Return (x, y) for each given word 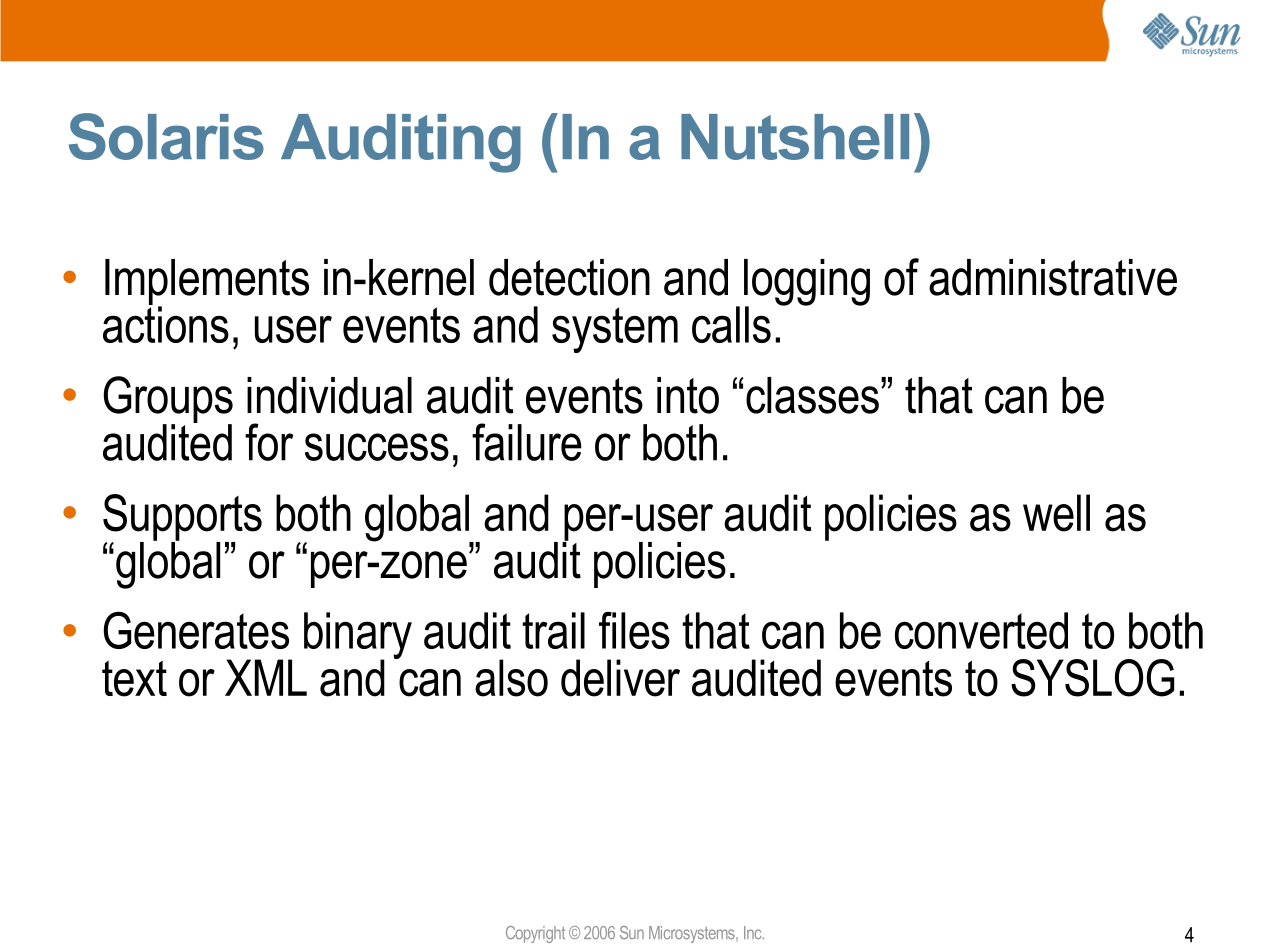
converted (981, 630)
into (688, 395)
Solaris (166, 136)
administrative (1053, 277)
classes (812, 395)
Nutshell (795, 137)
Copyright (535, 934)
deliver (620, 678)
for (269, 442)
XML (266, 677)
